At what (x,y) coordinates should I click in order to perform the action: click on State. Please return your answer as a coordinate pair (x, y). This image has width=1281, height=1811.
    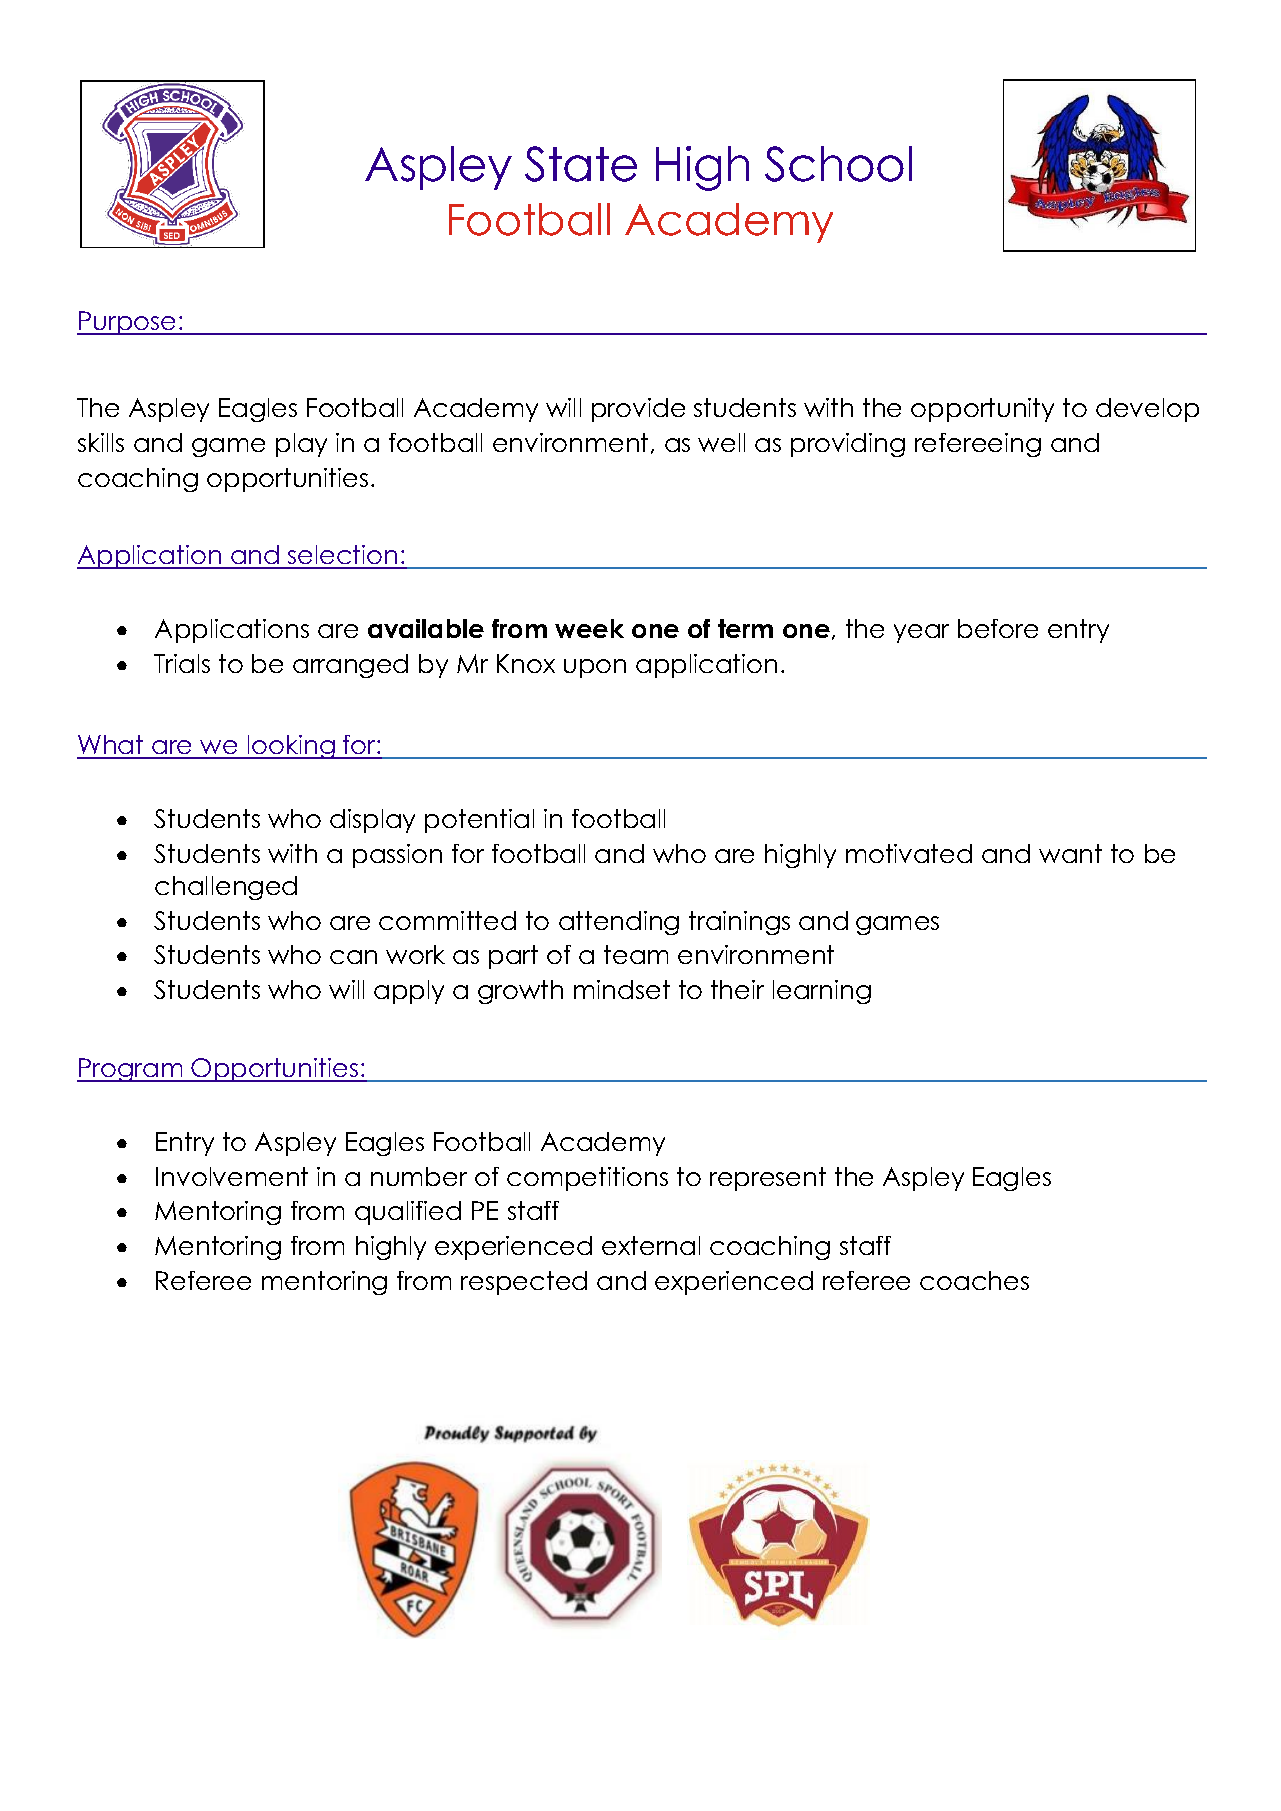
    Looking at the image, I should click on (581, 164).
